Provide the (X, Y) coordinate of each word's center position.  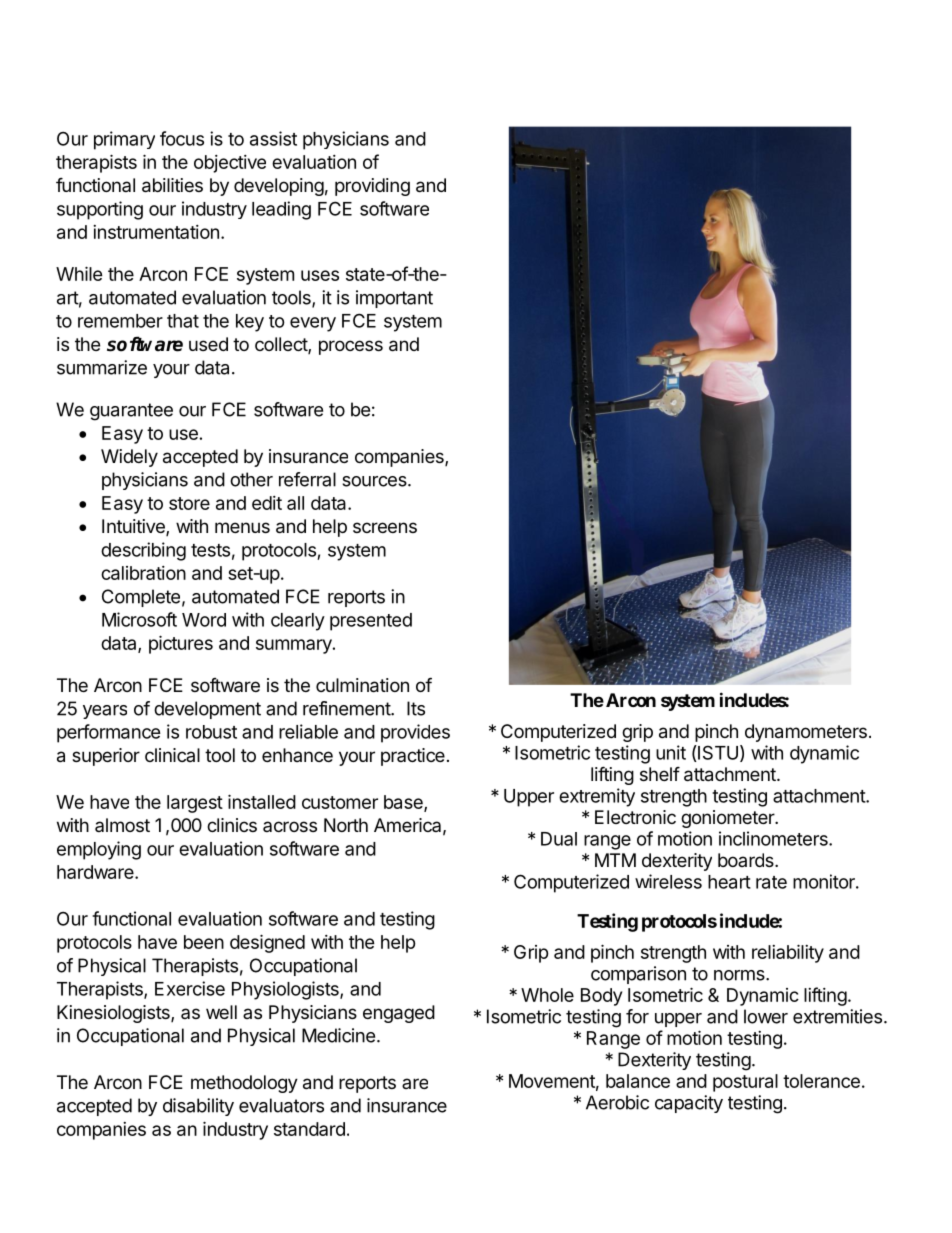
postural (745, 1083)
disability (198, 1107)
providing (372, 187)
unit (671, 752)
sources (375, 481)
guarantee (131, 412)
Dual (559, 839)
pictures (181, 644)
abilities (172, 185)
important (394, 299)
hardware (96, 872)
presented (371, 622)
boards (747, 860)
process (351, 347)
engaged (399, 1014)
